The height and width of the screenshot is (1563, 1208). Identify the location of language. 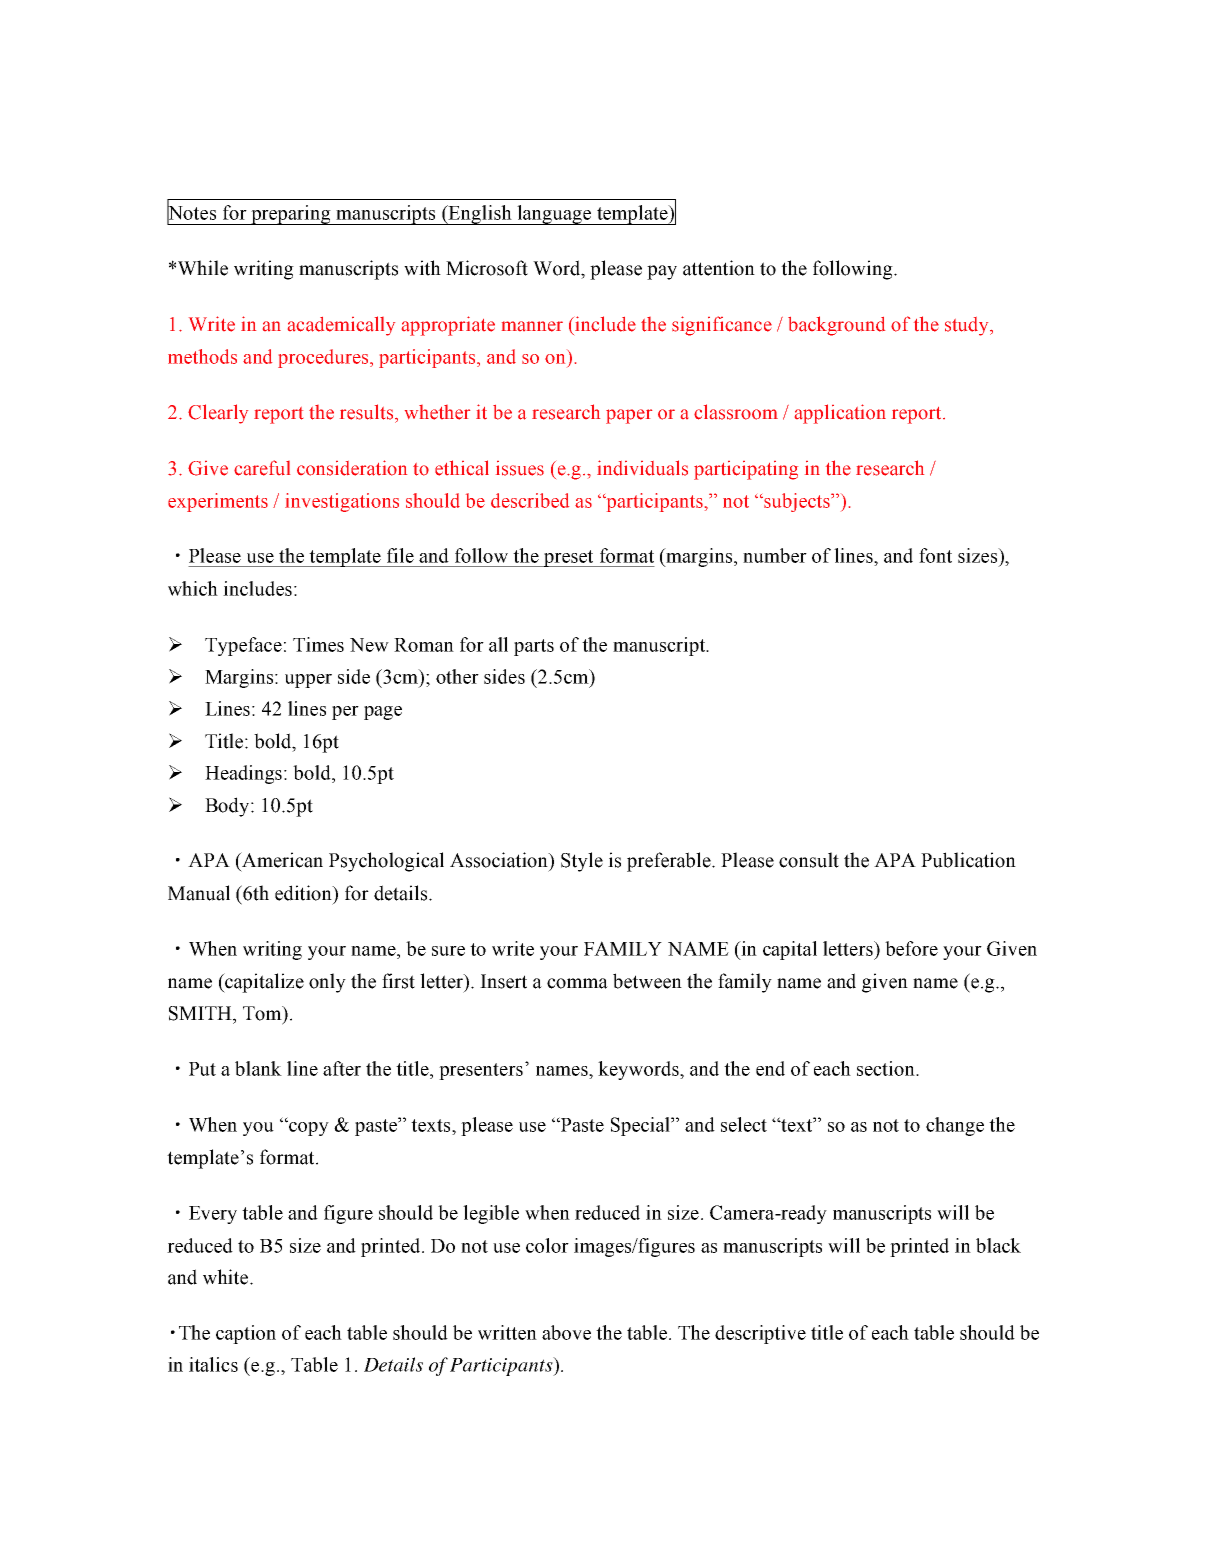
(554, 215).
